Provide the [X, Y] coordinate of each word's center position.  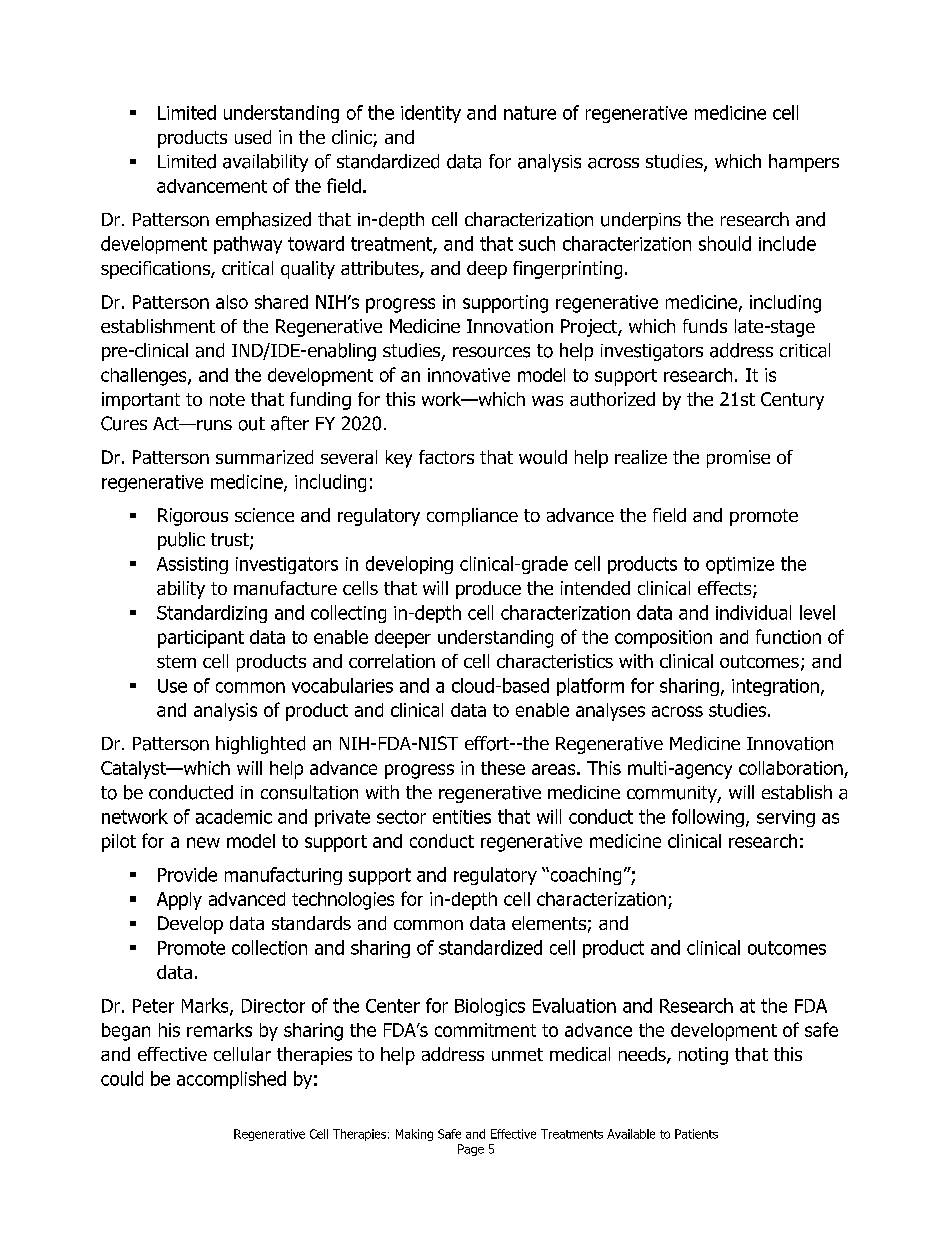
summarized [264, 457]
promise [738, 459]
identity [431, 114]
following [708, 818]
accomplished [231, 1080]
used [253, 137]
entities [462, 817]
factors [446, 457]
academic [234, 816]
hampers [804, 163]
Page [471, 1150]
